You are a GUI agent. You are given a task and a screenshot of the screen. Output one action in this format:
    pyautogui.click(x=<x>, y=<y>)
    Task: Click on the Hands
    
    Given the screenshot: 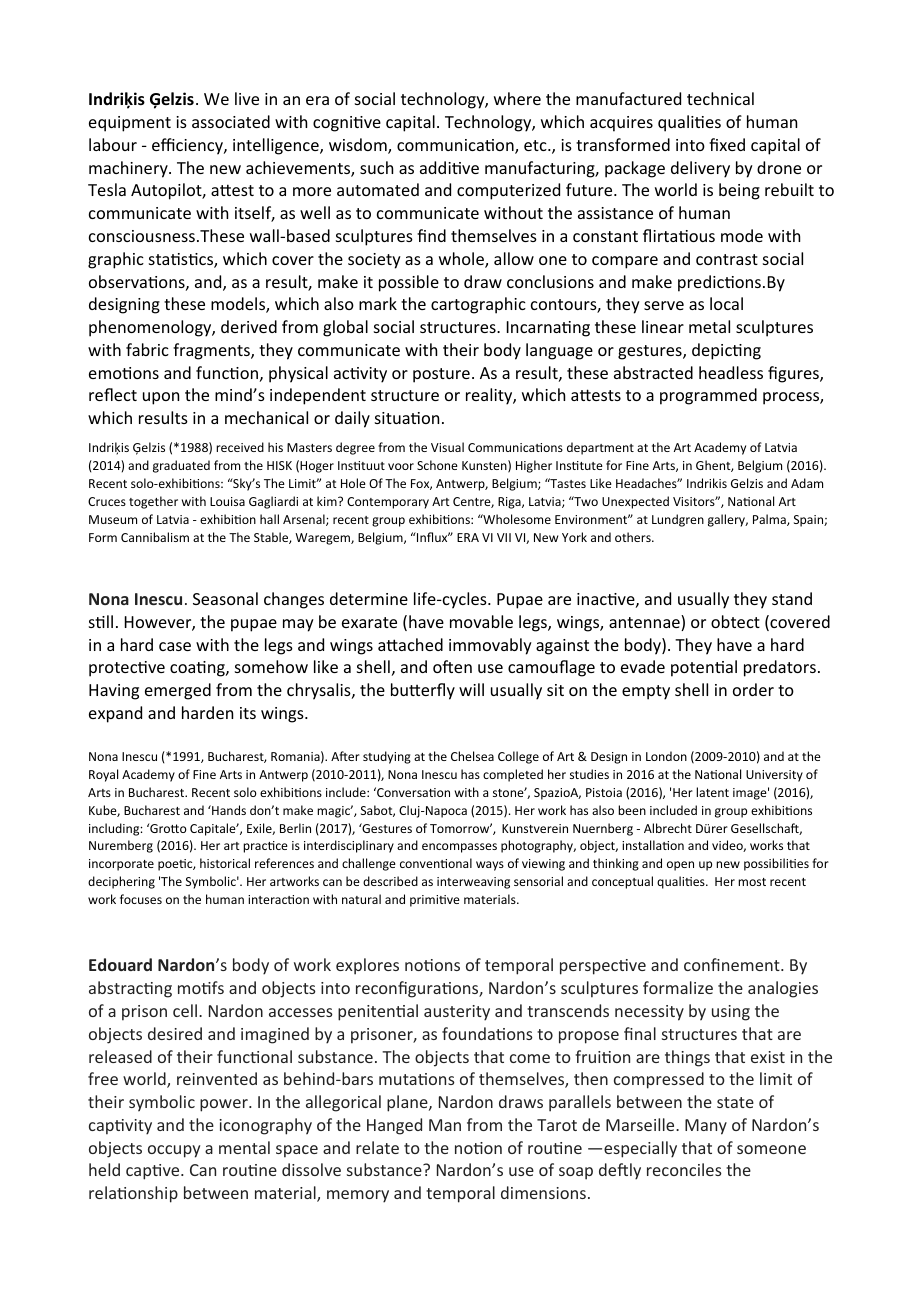 What is the action you would take?
    pyautogui.click(x=228, y=810)
